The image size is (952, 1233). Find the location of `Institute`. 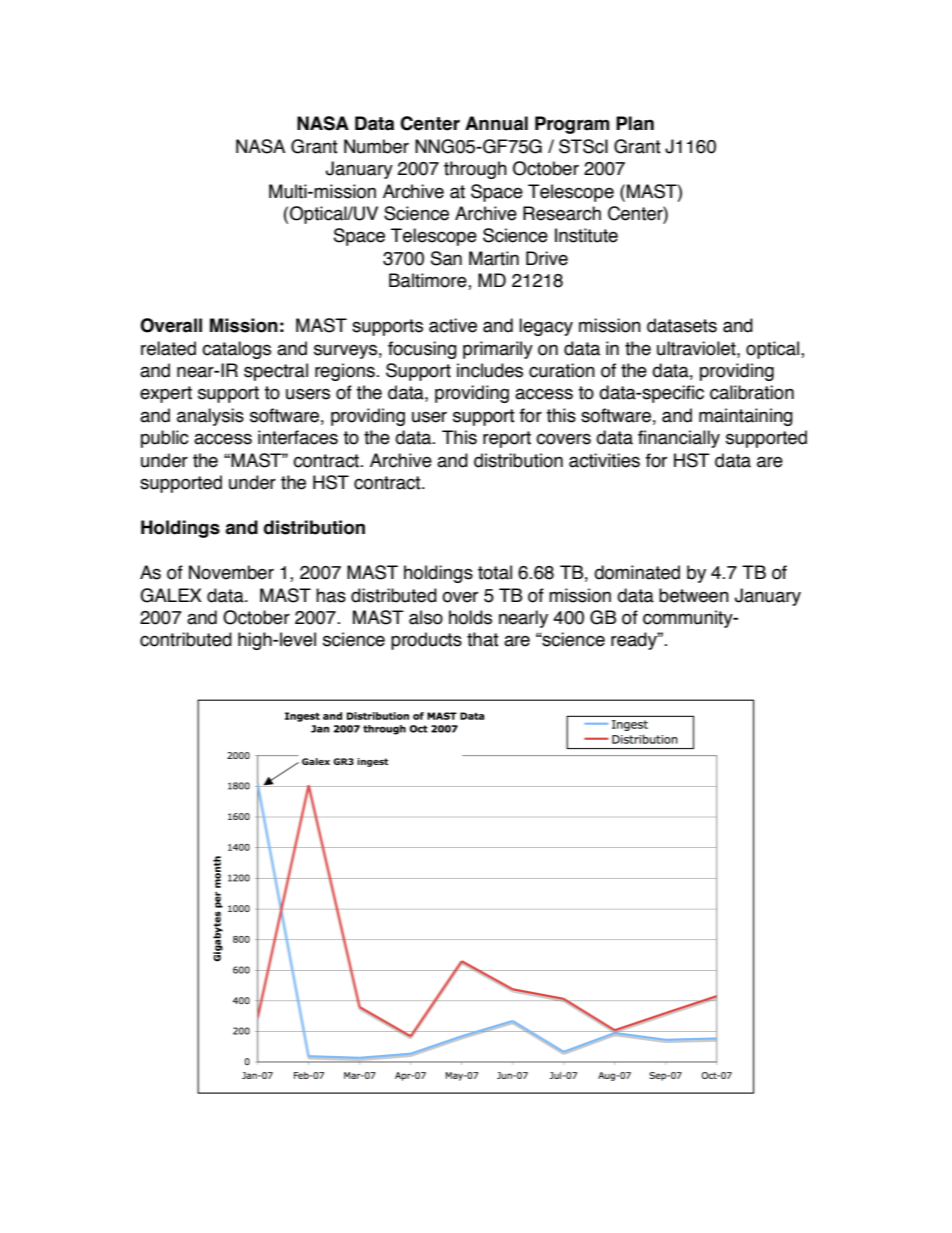

Institute is located at coordinates (586, 235).
